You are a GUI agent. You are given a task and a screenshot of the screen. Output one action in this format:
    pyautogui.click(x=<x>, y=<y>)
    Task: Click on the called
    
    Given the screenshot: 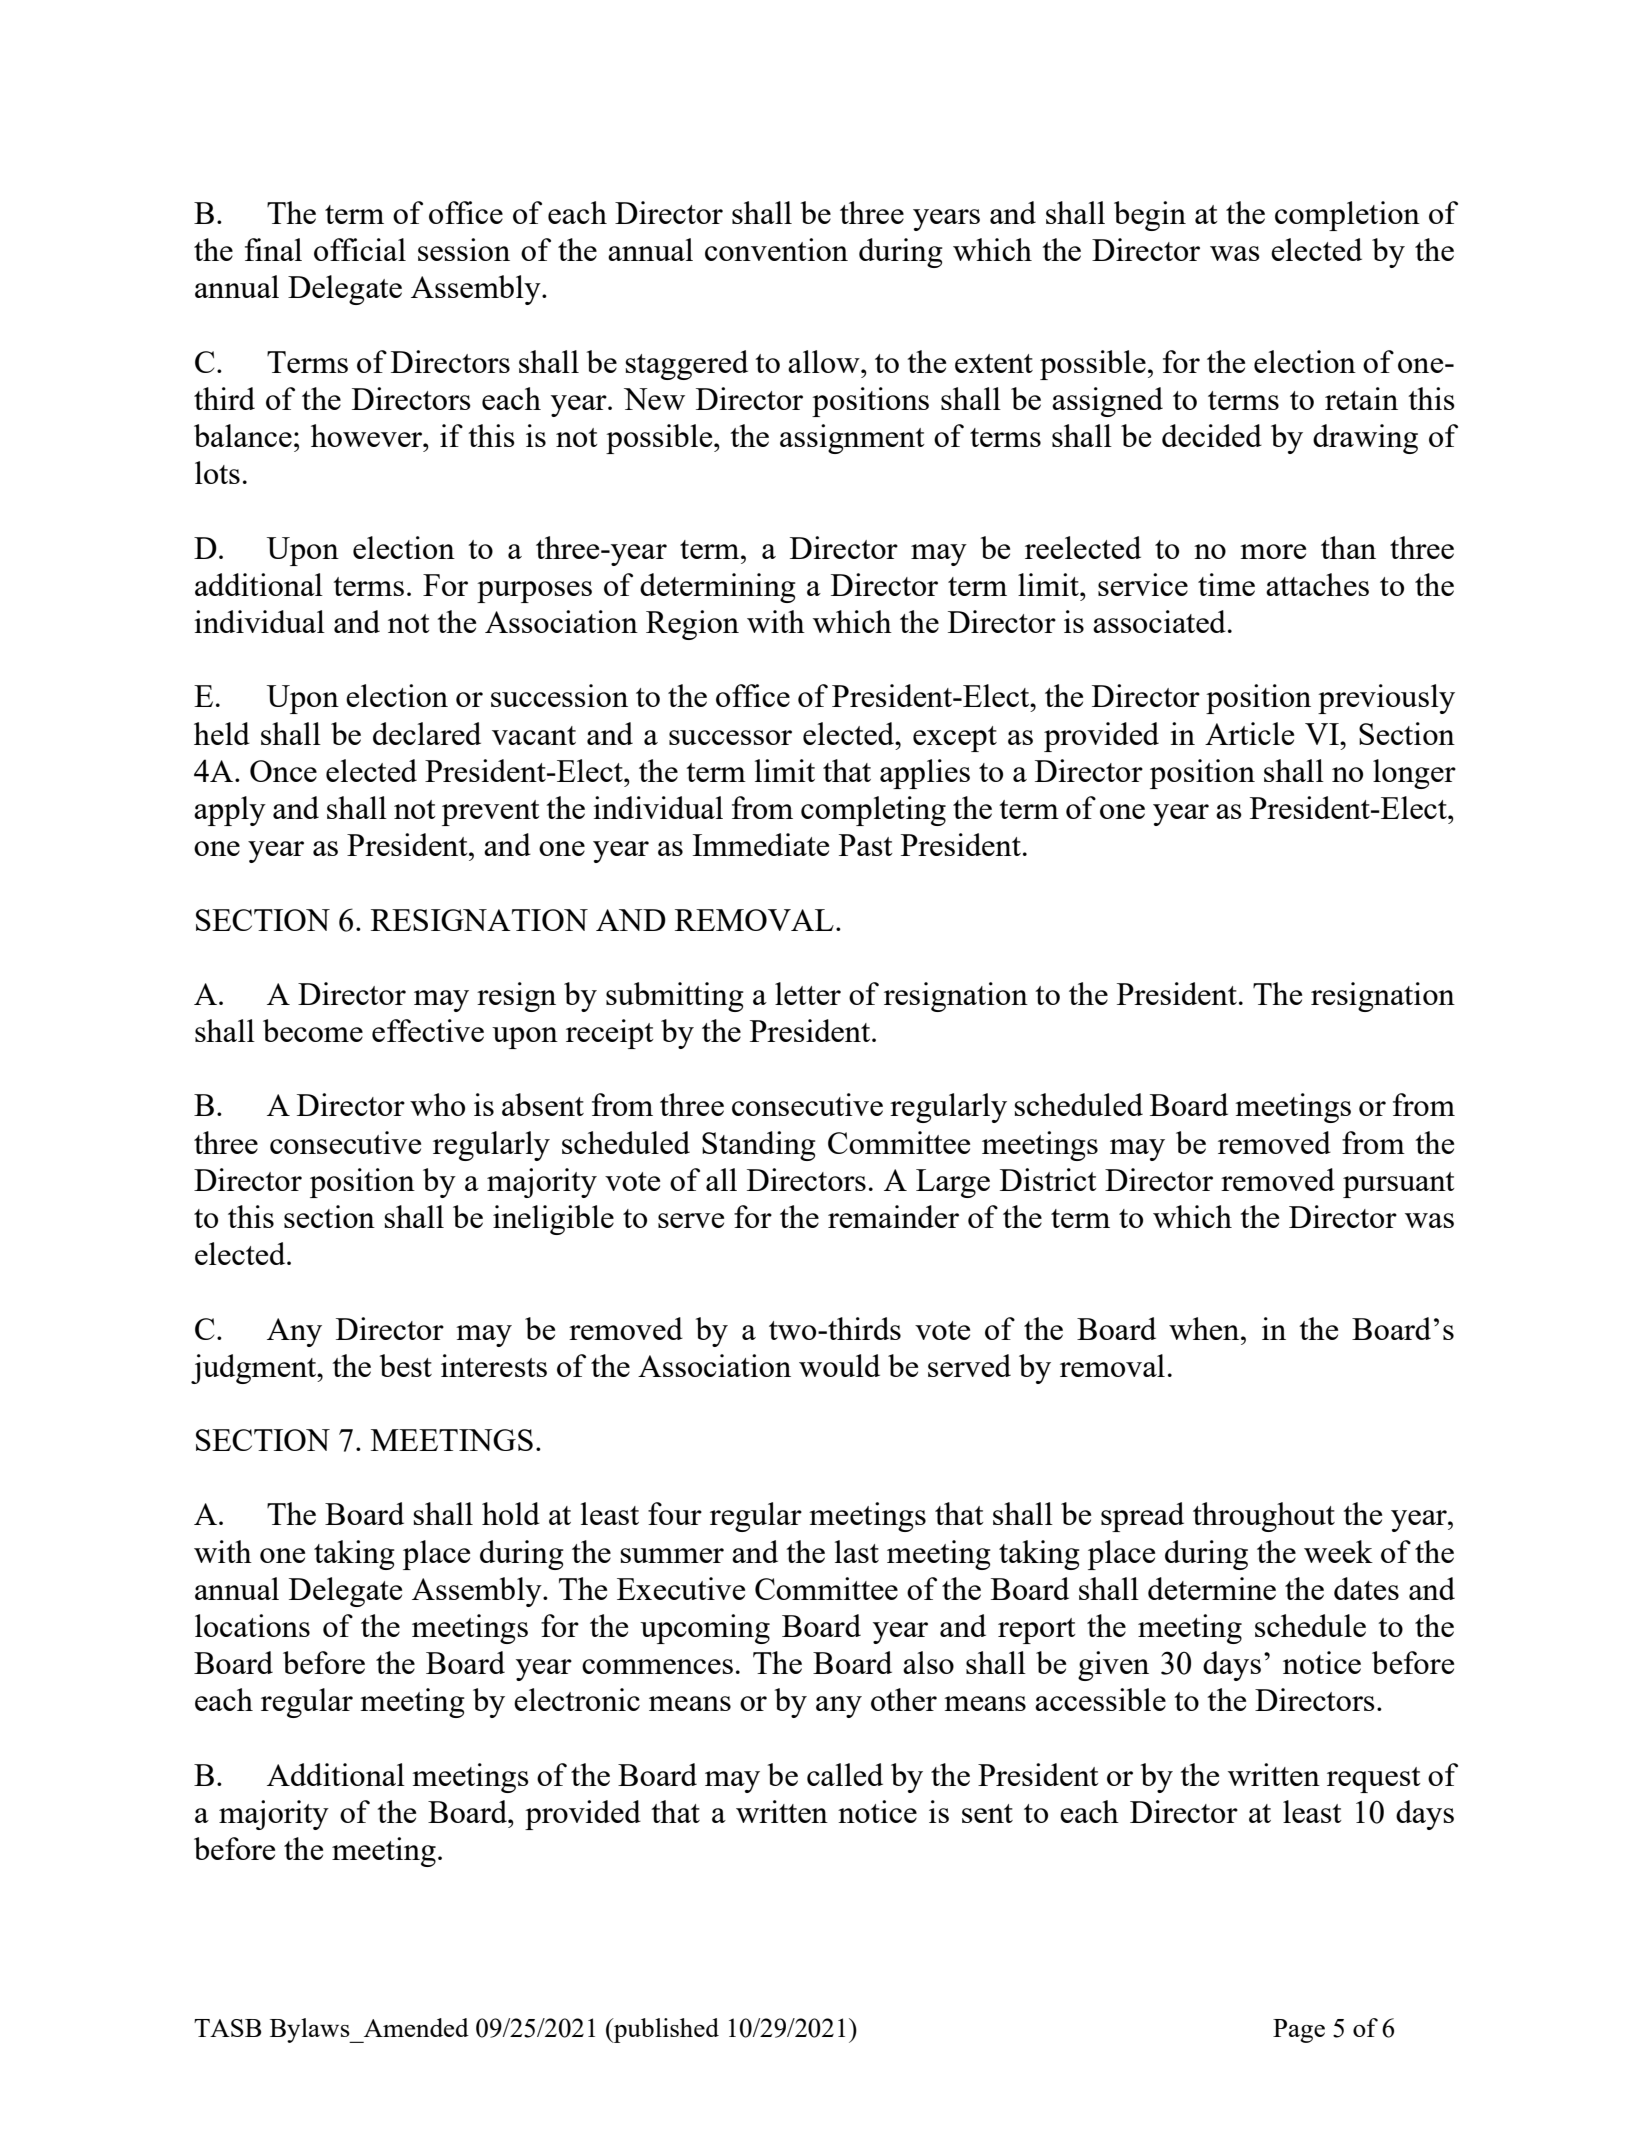 What is the action you would take?
    pyautogui.click(x=845, y=1774)
